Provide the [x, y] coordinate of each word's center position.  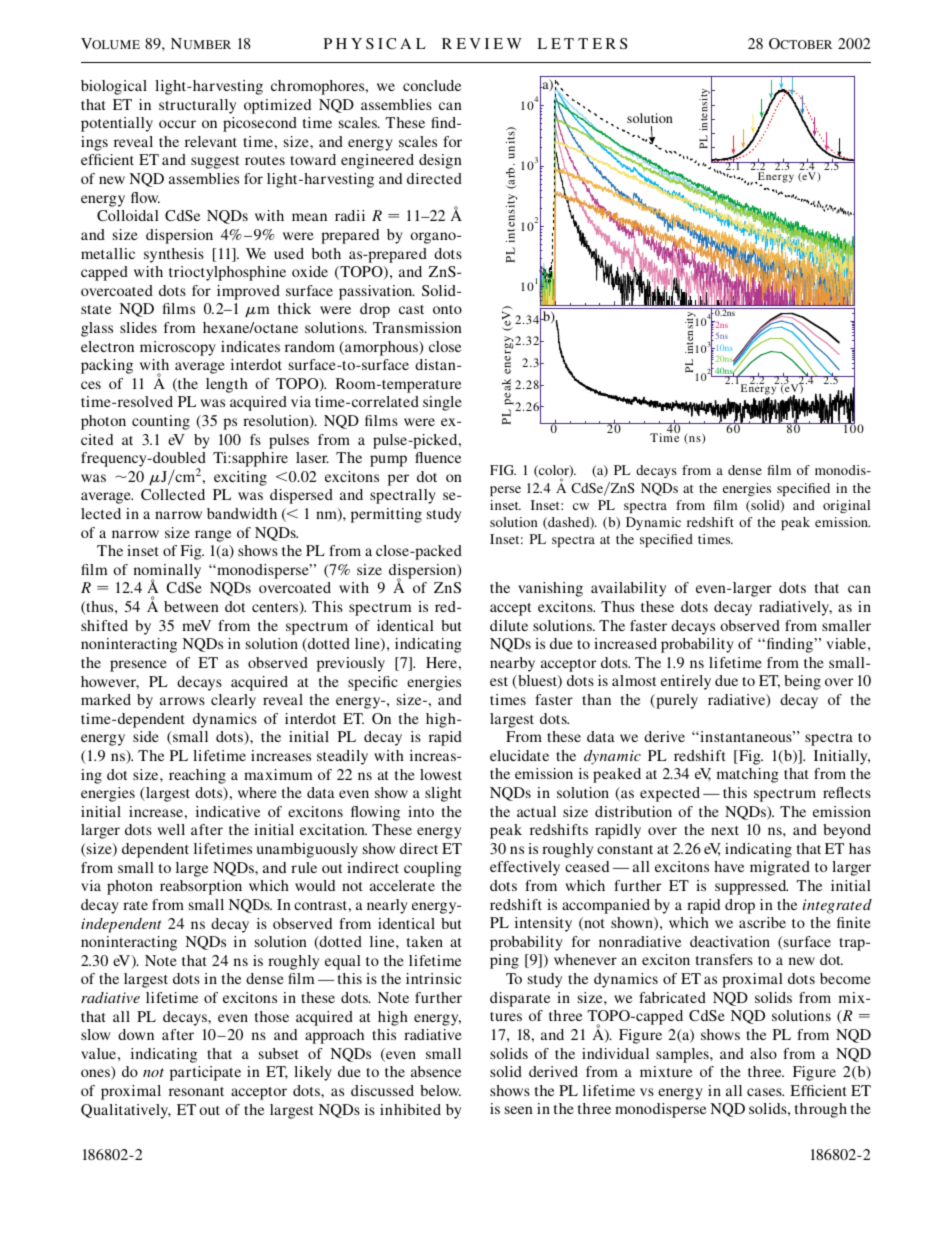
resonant [196, 1091]
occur [177, 124]
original [846, 506]
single [442, 403]
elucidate [519, 755]
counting [161, 422]
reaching [197, 776]
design [440, 161]
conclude [432, 85]
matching [748, 775]
